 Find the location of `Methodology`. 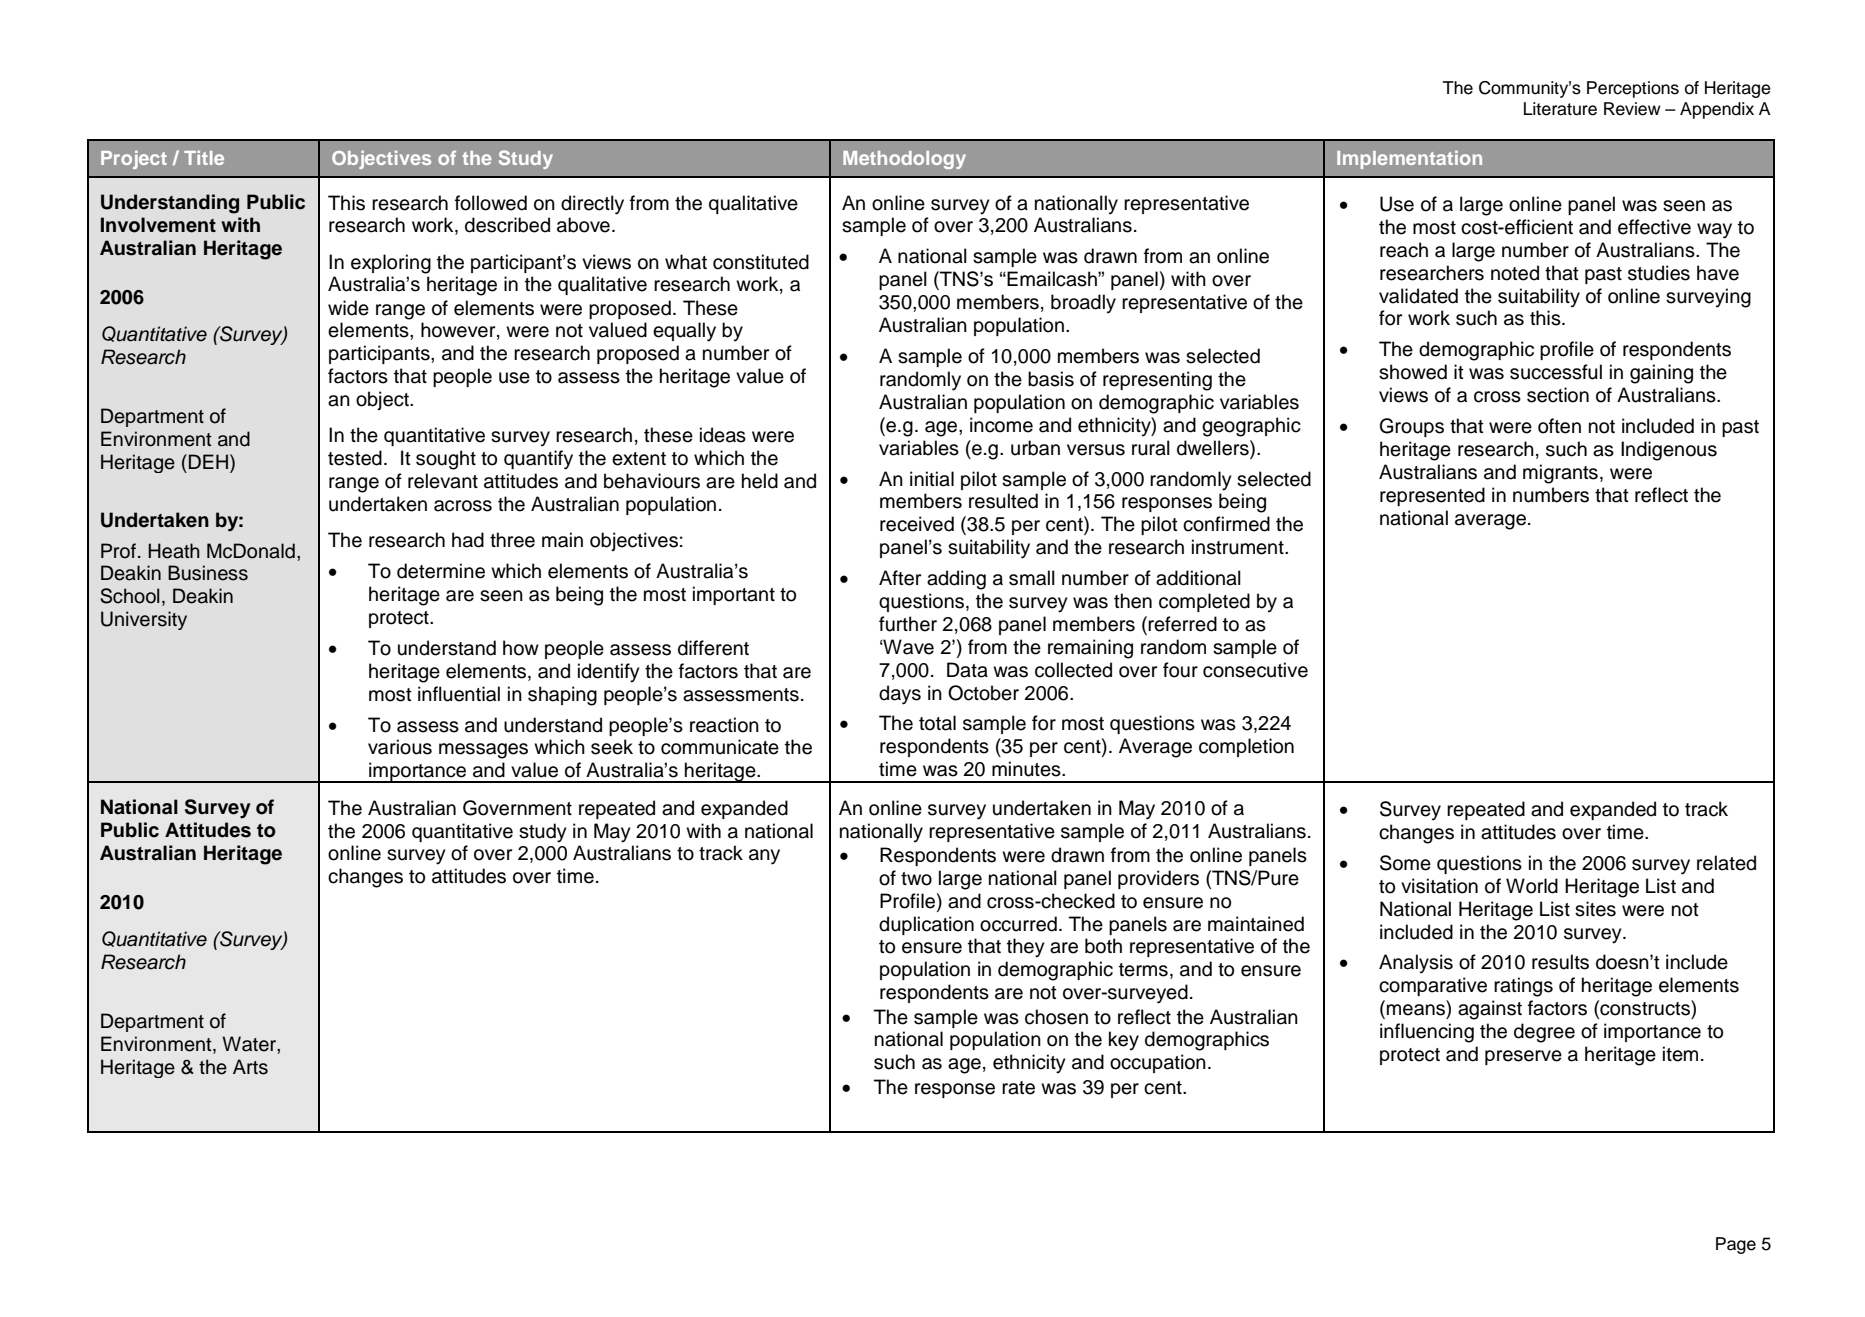

Methodology is located at coordinates (904, 160).
